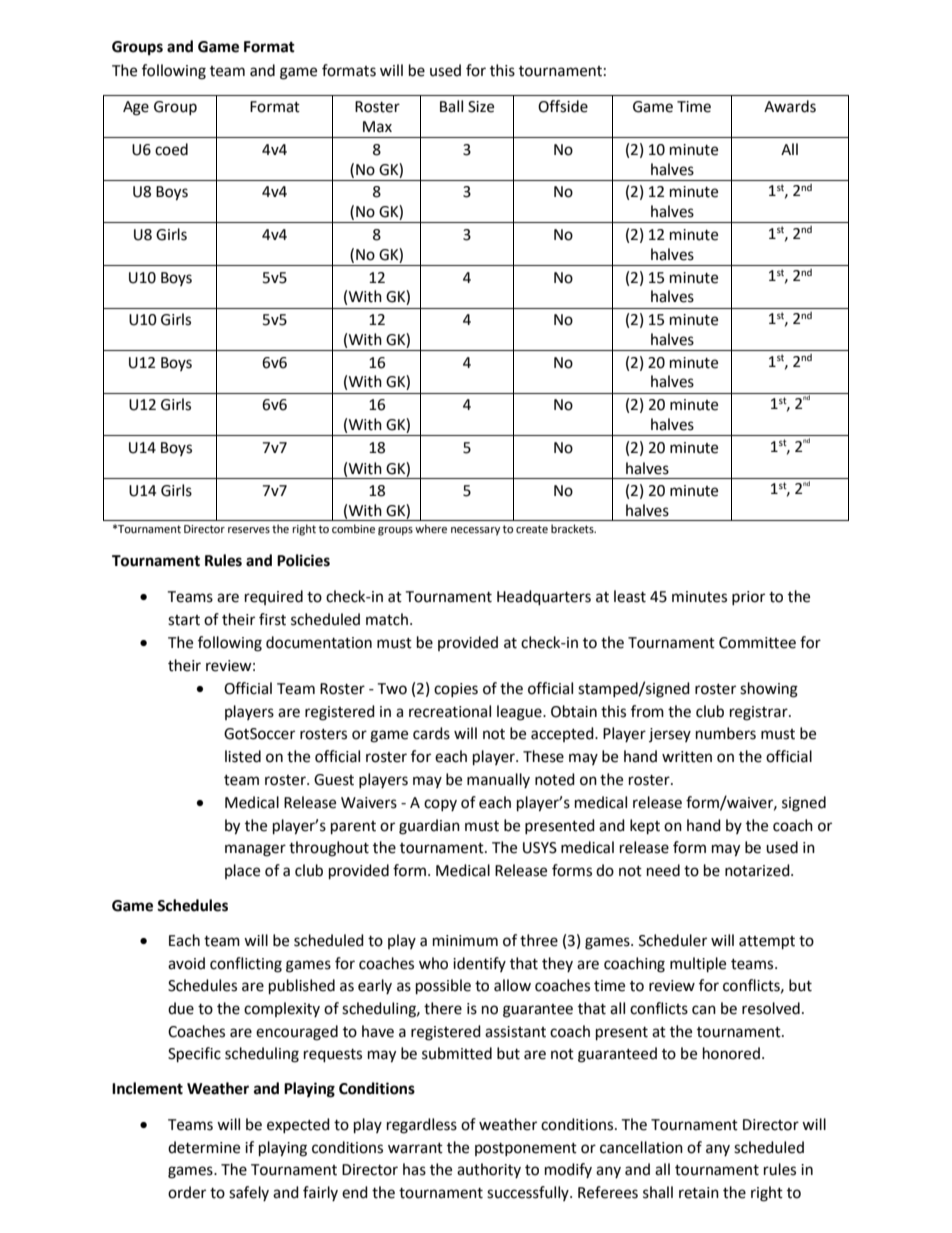  What do you see at coordinates (481, 107) in the page?
I see `Size` at bounding box center [481, 107].
